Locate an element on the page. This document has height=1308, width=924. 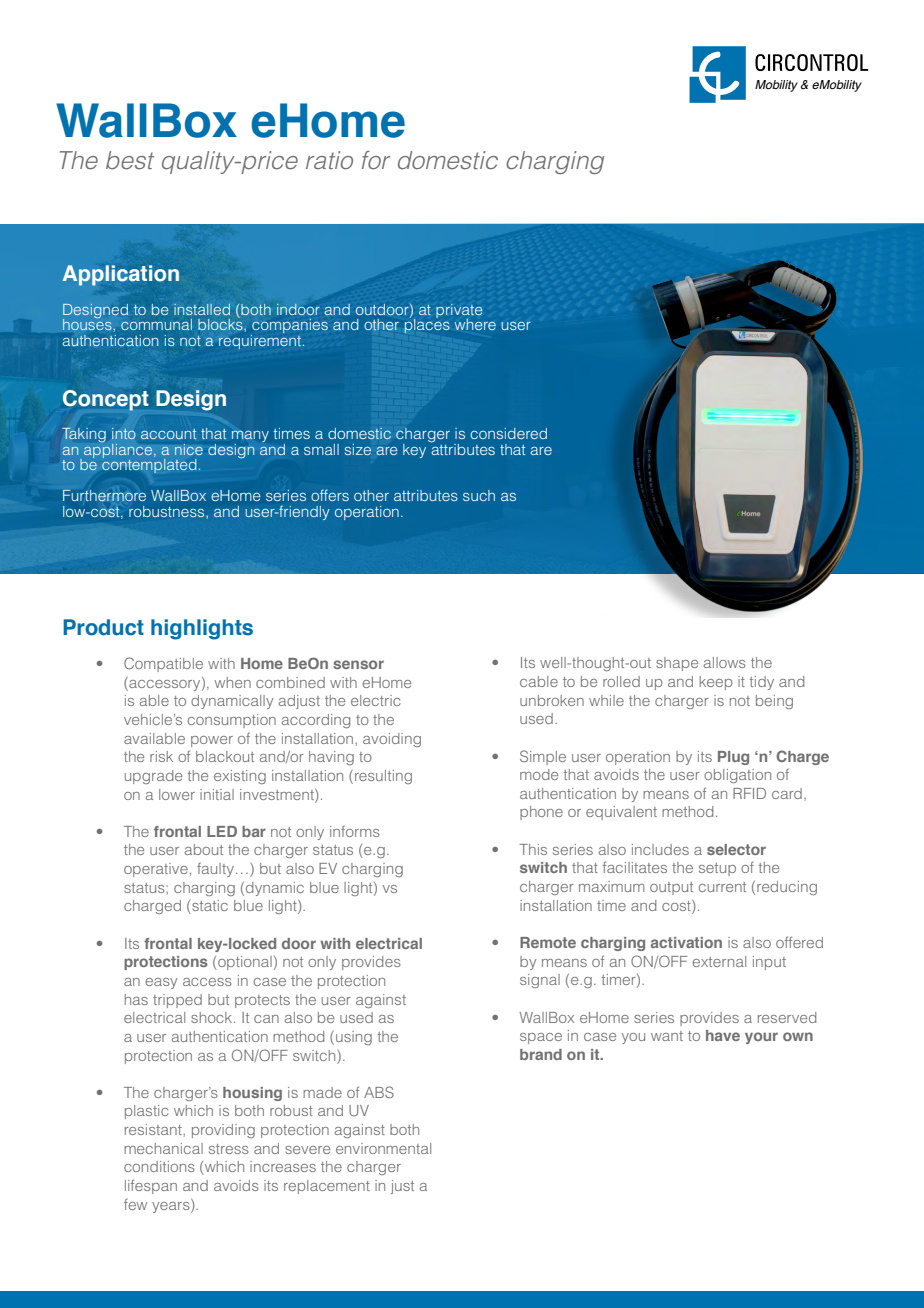
private is located at coordinates (459, 312).
